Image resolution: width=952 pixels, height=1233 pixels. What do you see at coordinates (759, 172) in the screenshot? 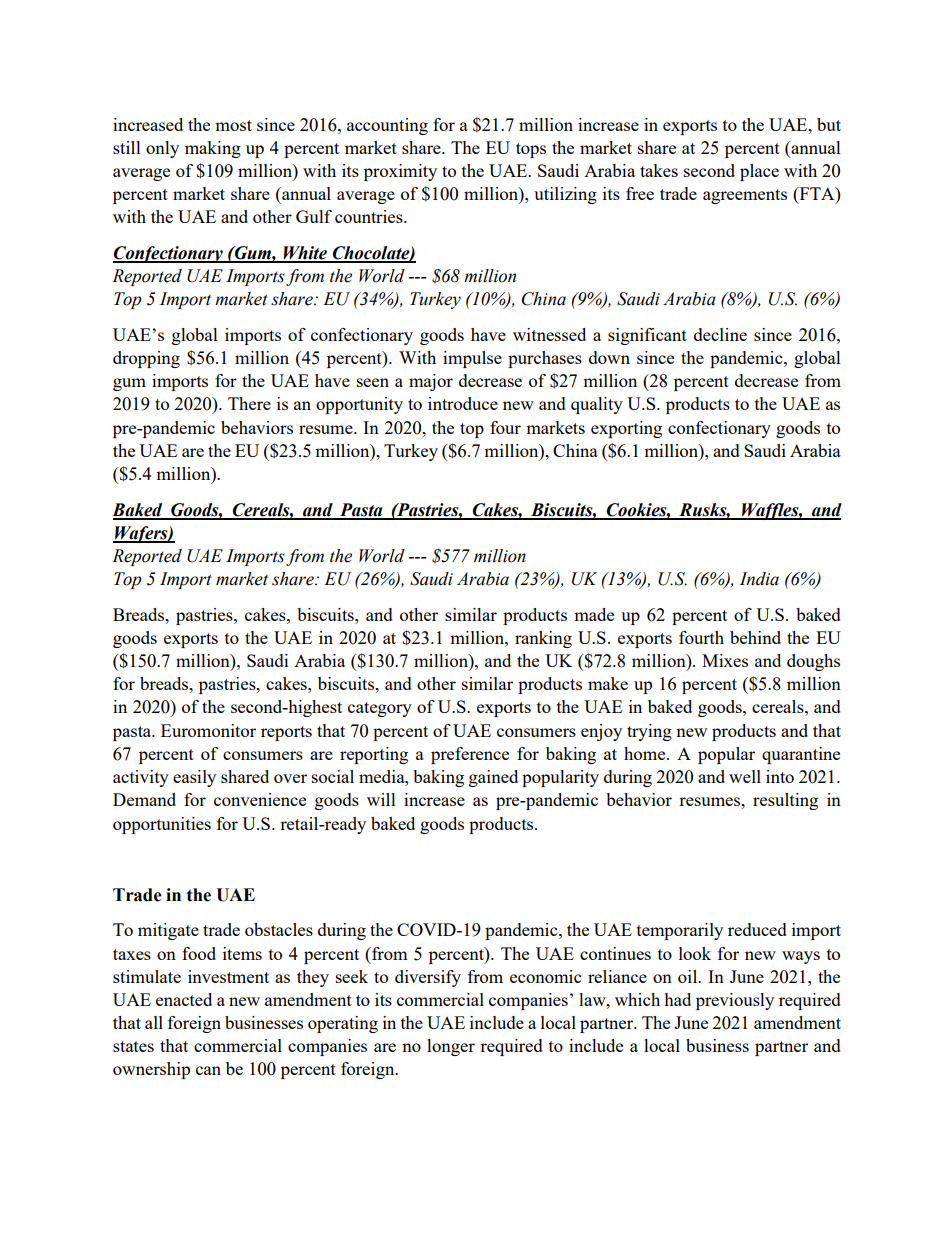
I see `place` at bounding box center [759, 172].
